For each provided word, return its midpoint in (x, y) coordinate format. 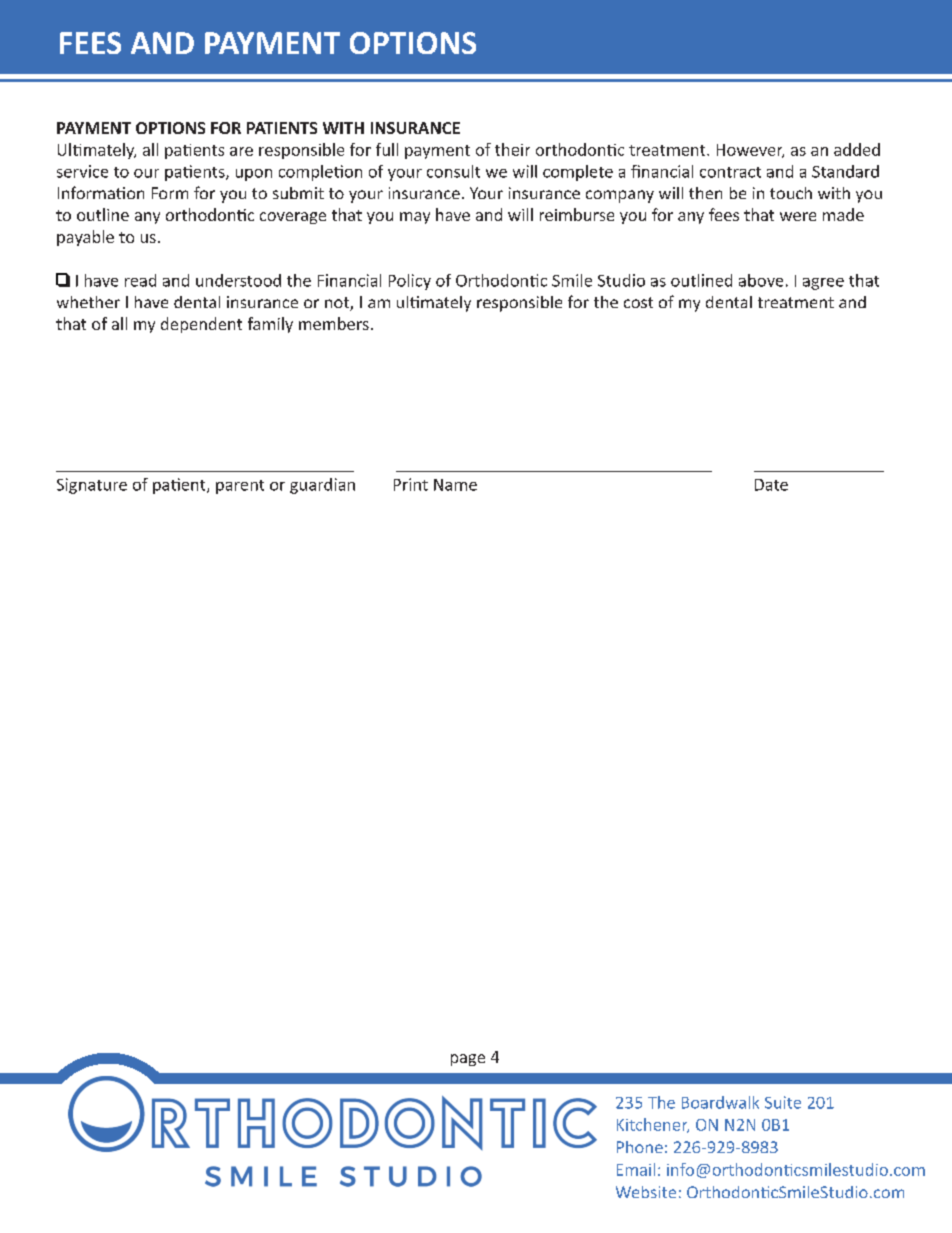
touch (791, 193)
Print (411, 484)
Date (771, 485)
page (468, 1060)
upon (254, 175)
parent (240, 487)
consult (453, 171)
